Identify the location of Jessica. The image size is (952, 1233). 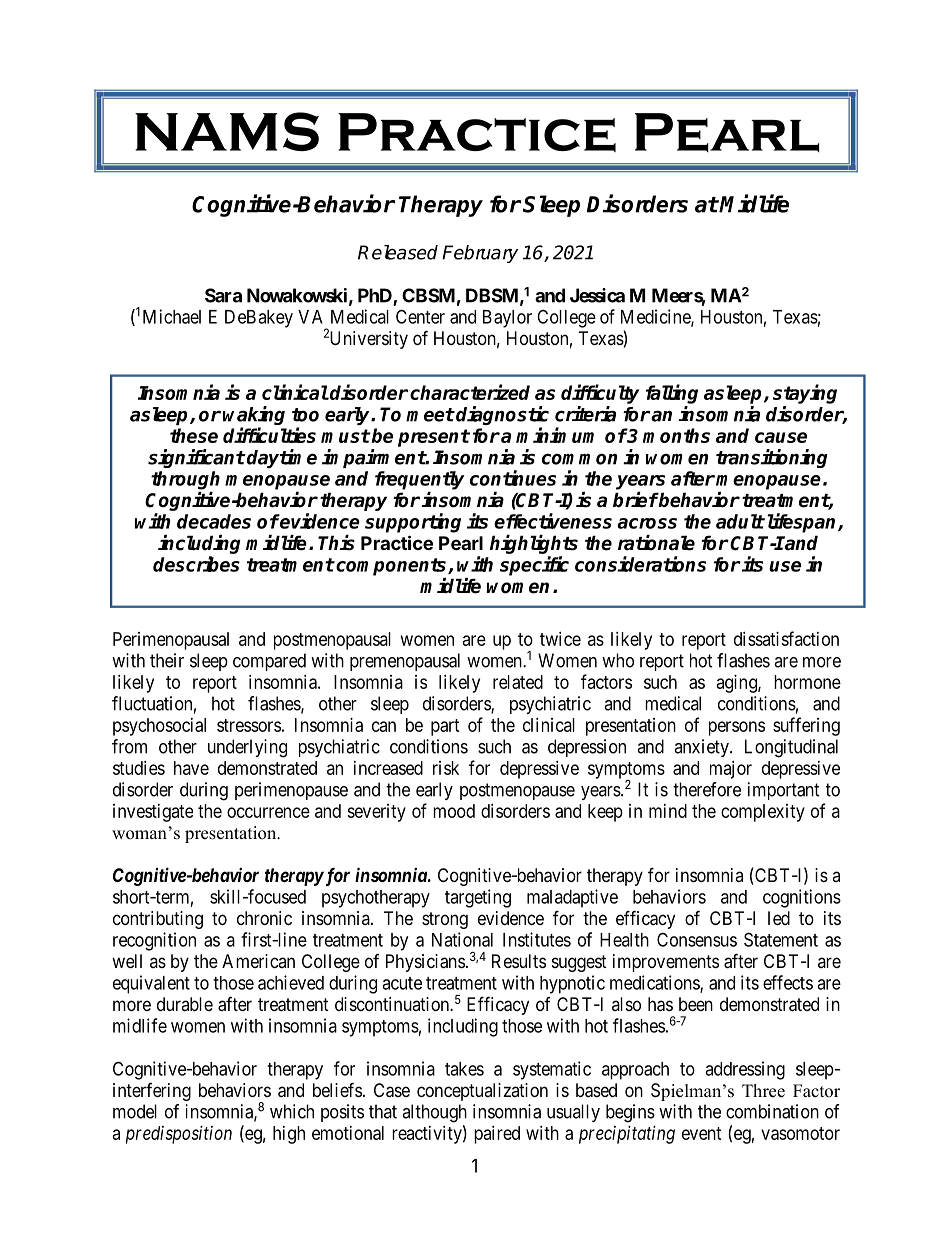
(597, 295).
